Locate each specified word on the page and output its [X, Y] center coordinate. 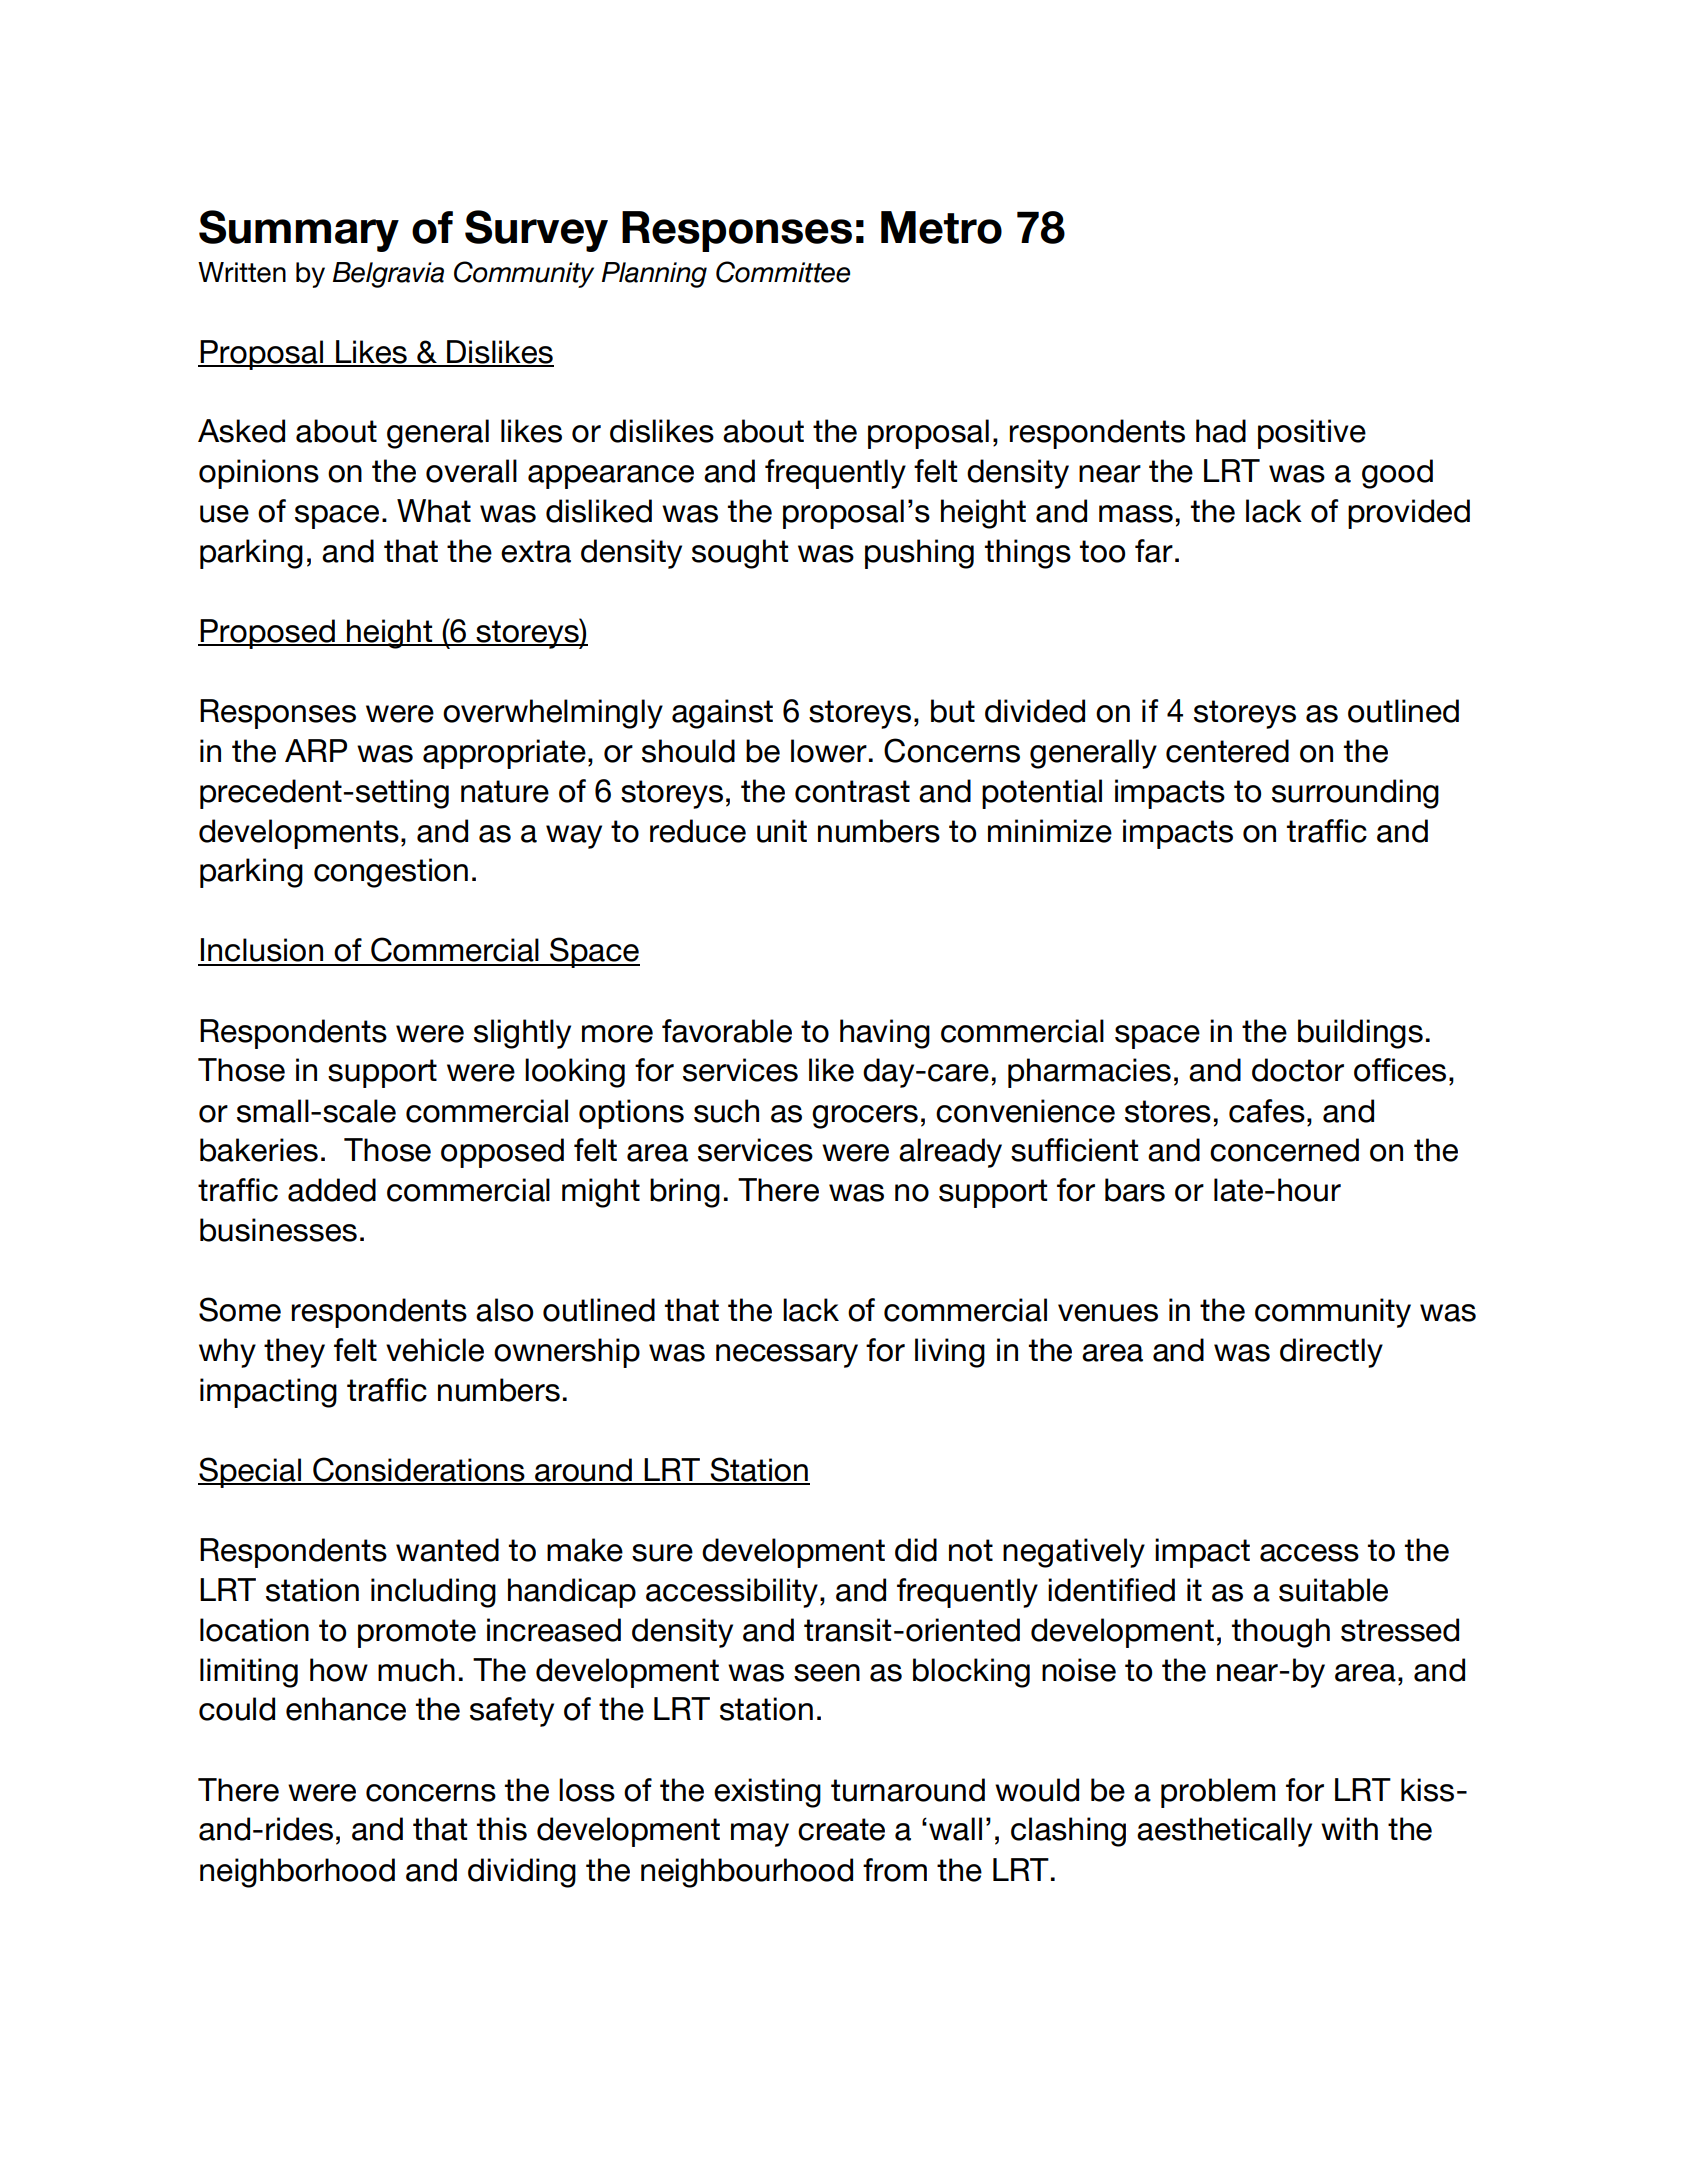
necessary [787, 1356]
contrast [852, 791]
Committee [783, 272]
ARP [316, 750]
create [841, 1829]
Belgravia [388, 275]
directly [1331, 1353]
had [1221, 431]
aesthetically [1224, 1832]
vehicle [435, 1350]
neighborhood [297, 1873]
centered [1227, 751]
